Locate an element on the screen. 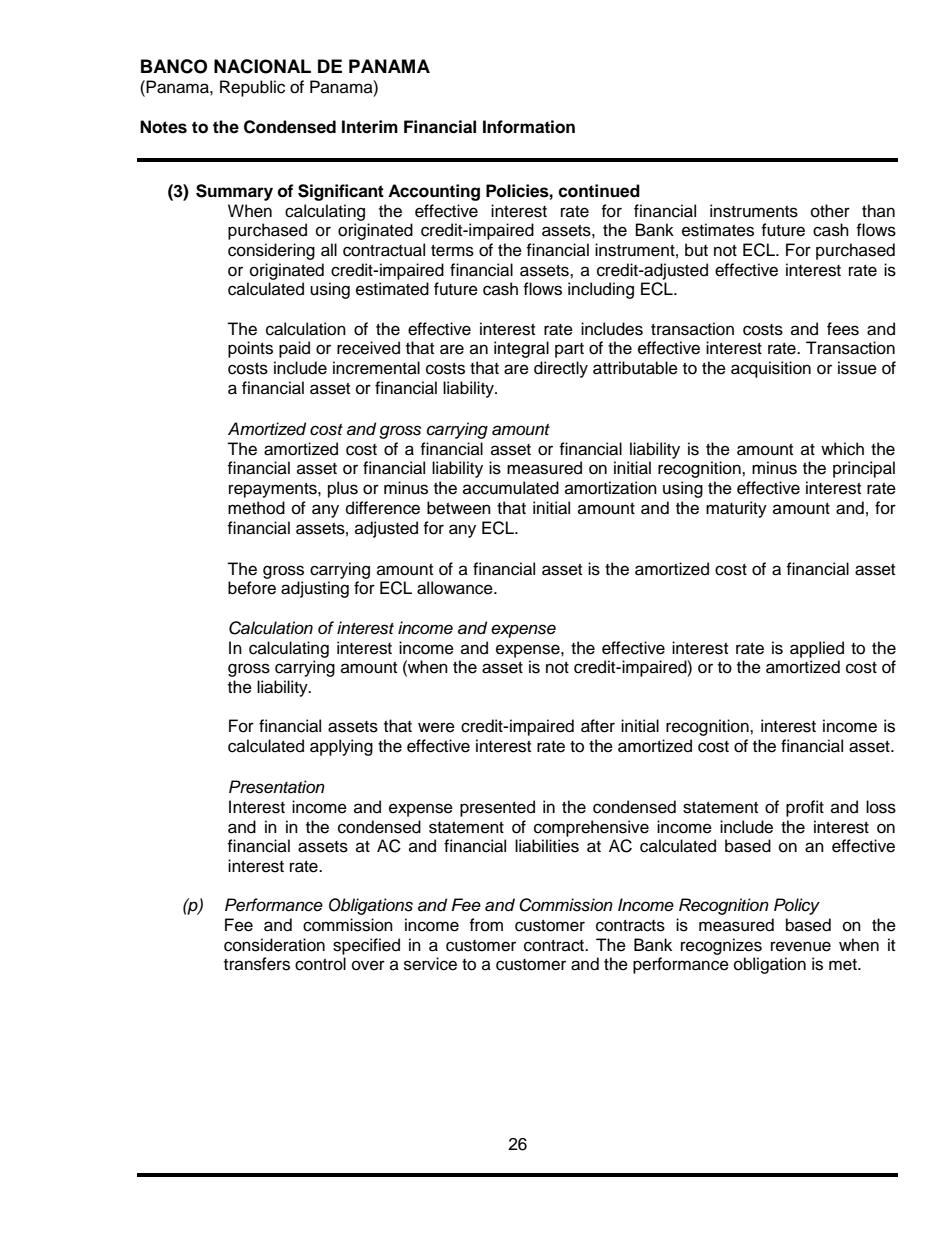 This screenshot has height=1233, width=952. consideration is located at coordinates (274, 945).
